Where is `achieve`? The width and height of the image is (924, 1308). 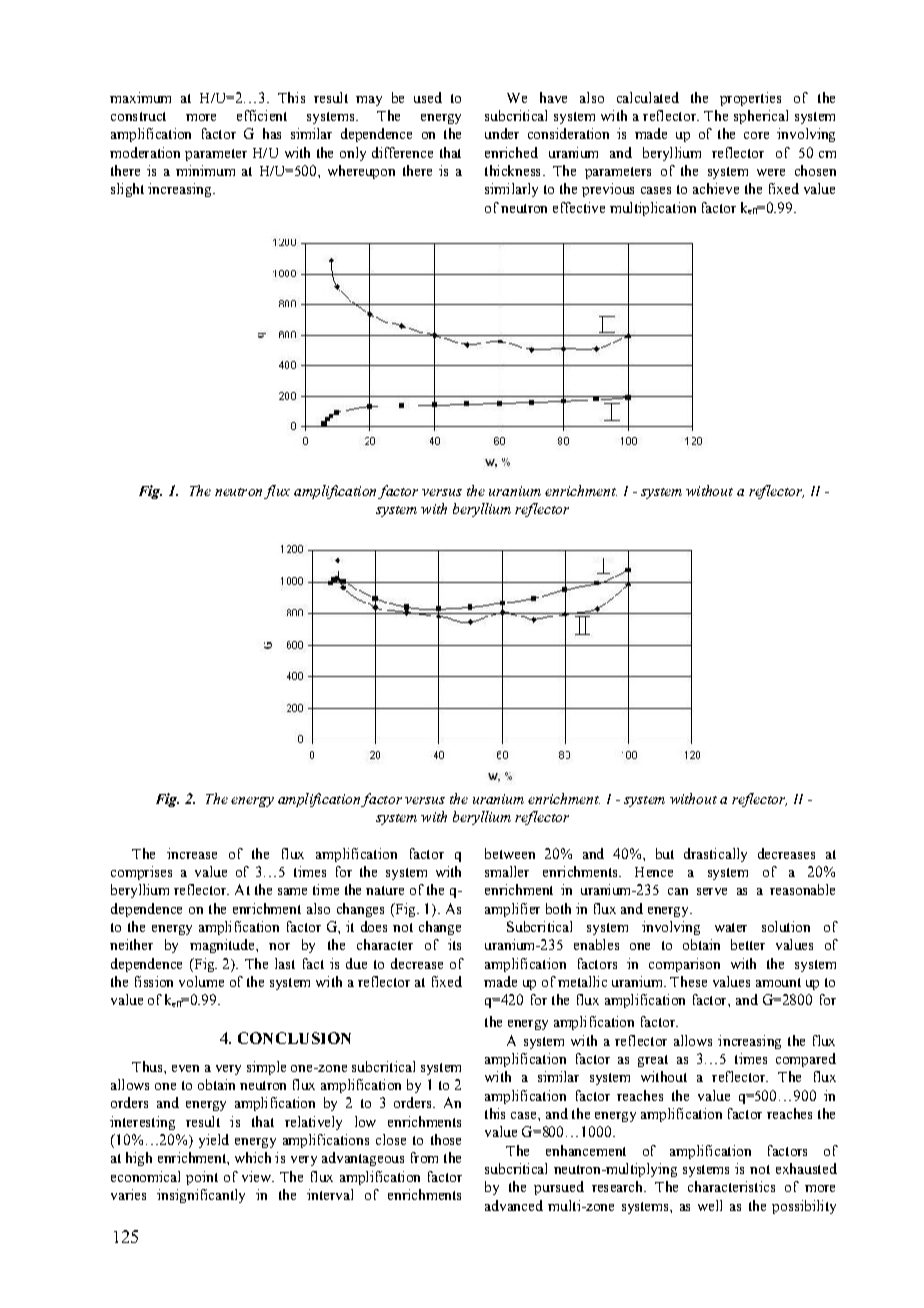
achieve is located at coordinates (716, 188).
